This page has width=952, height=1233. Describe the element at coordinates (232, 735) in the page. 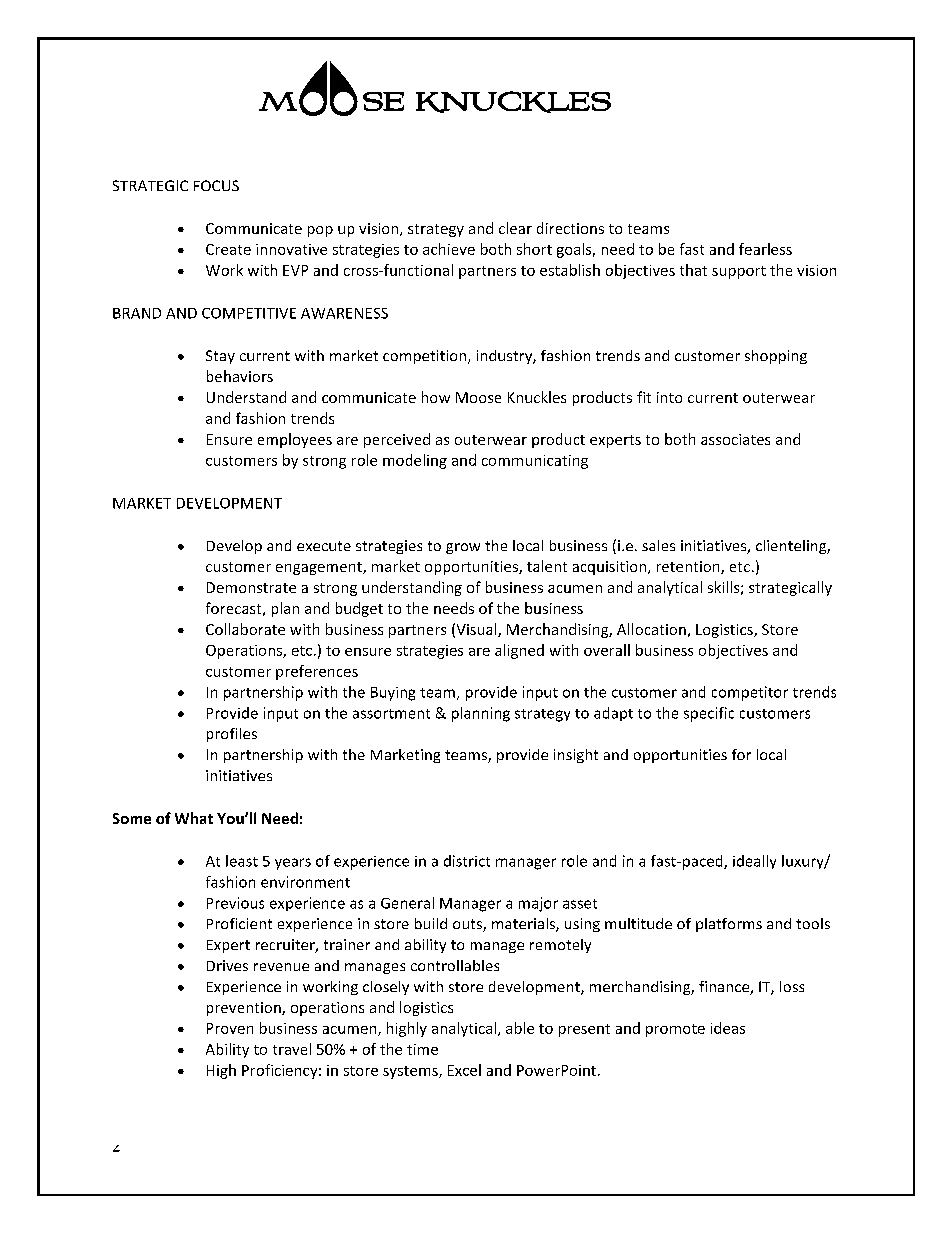

I see `profiles` at that location.
